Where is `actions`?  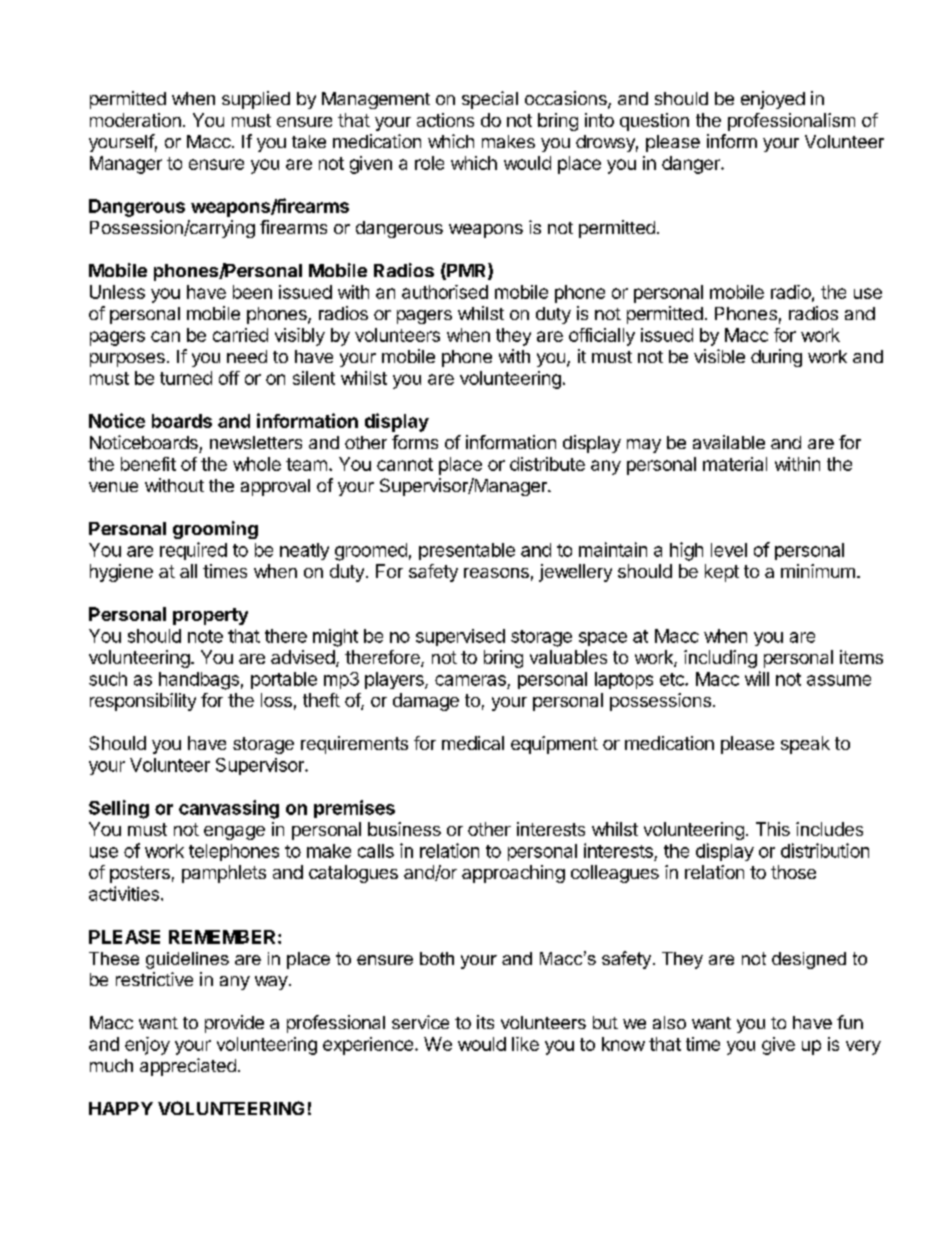
actions is located at coordinates (445, 120).
